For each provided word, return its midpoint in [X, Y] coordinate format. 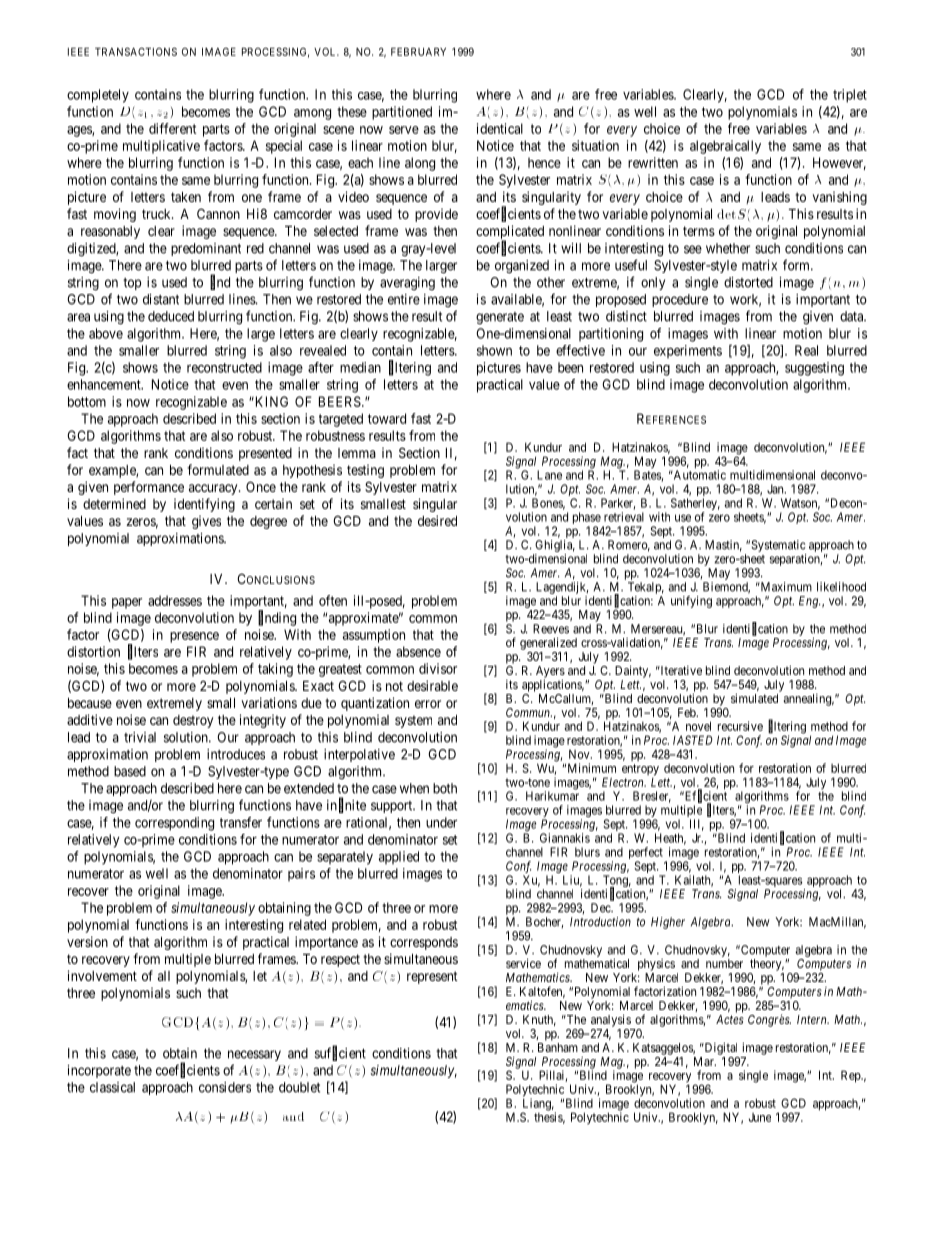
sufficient [340, 1053]
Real [806, 350]
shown [494, 350]
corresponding [174, 824]
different [172, 128]
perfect [646, 854]
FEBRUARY [418, 52]
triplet [850, 96]
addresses [175, 600]
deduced [171, 316]
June [760, 1117]
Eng [809, 602]
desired [437, 520]
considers [225, 1087]
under [441, 822]
